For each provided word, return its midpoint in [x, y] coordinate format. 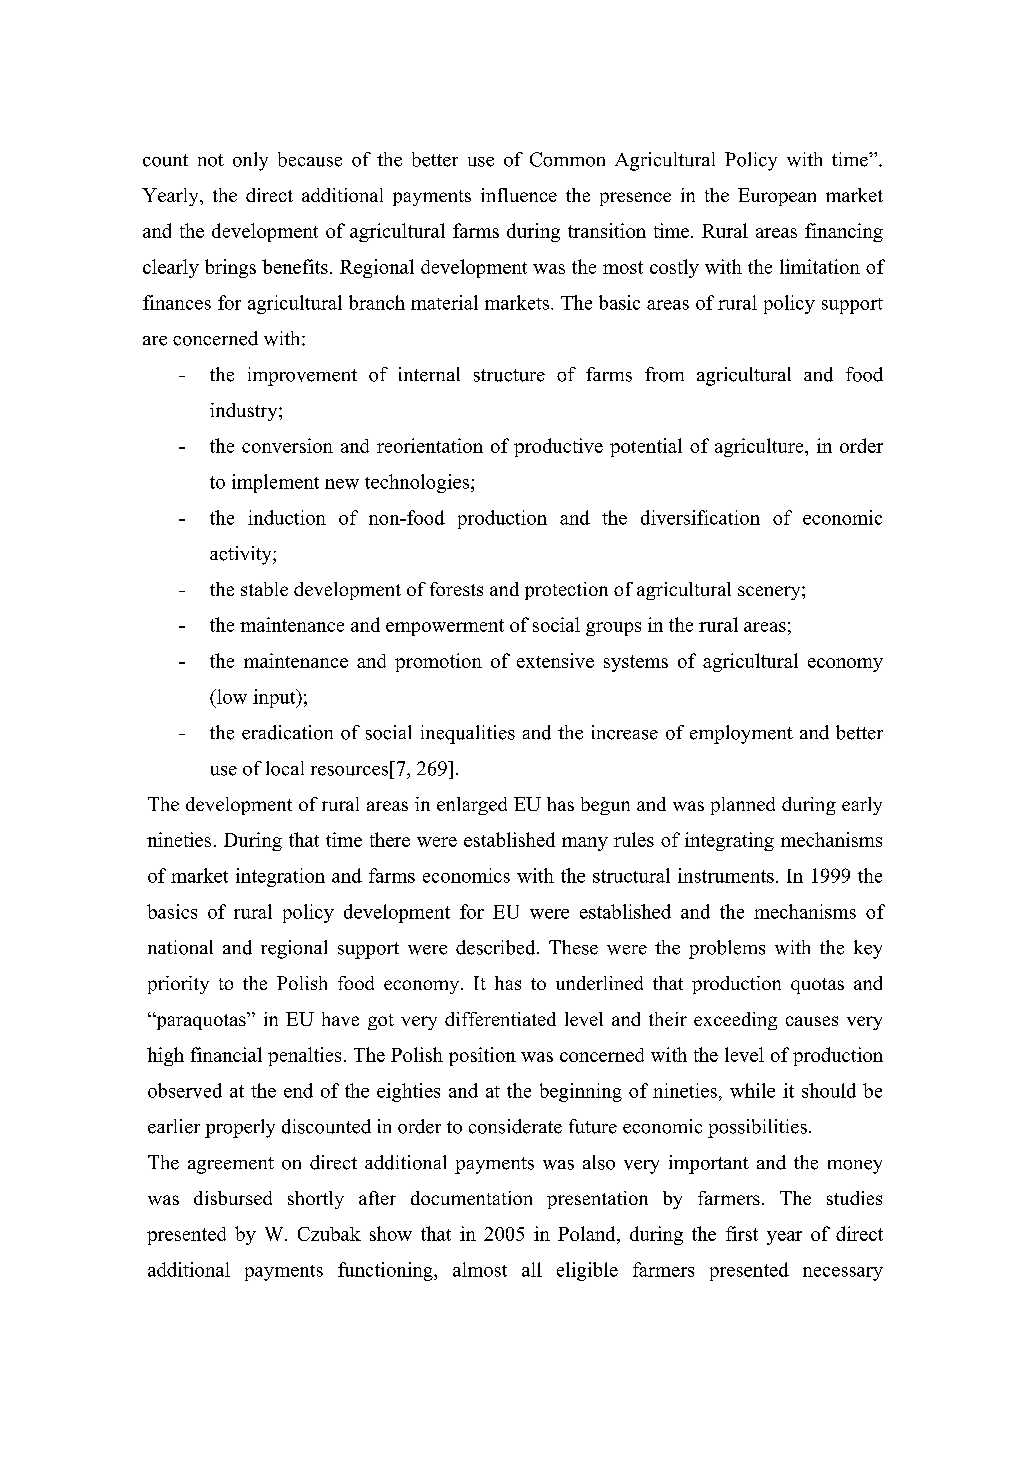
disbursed [233, 1198]
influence [519, 195]
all [532, 1269]
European [777, 197]
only [250, 161]
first [742, 1233]
